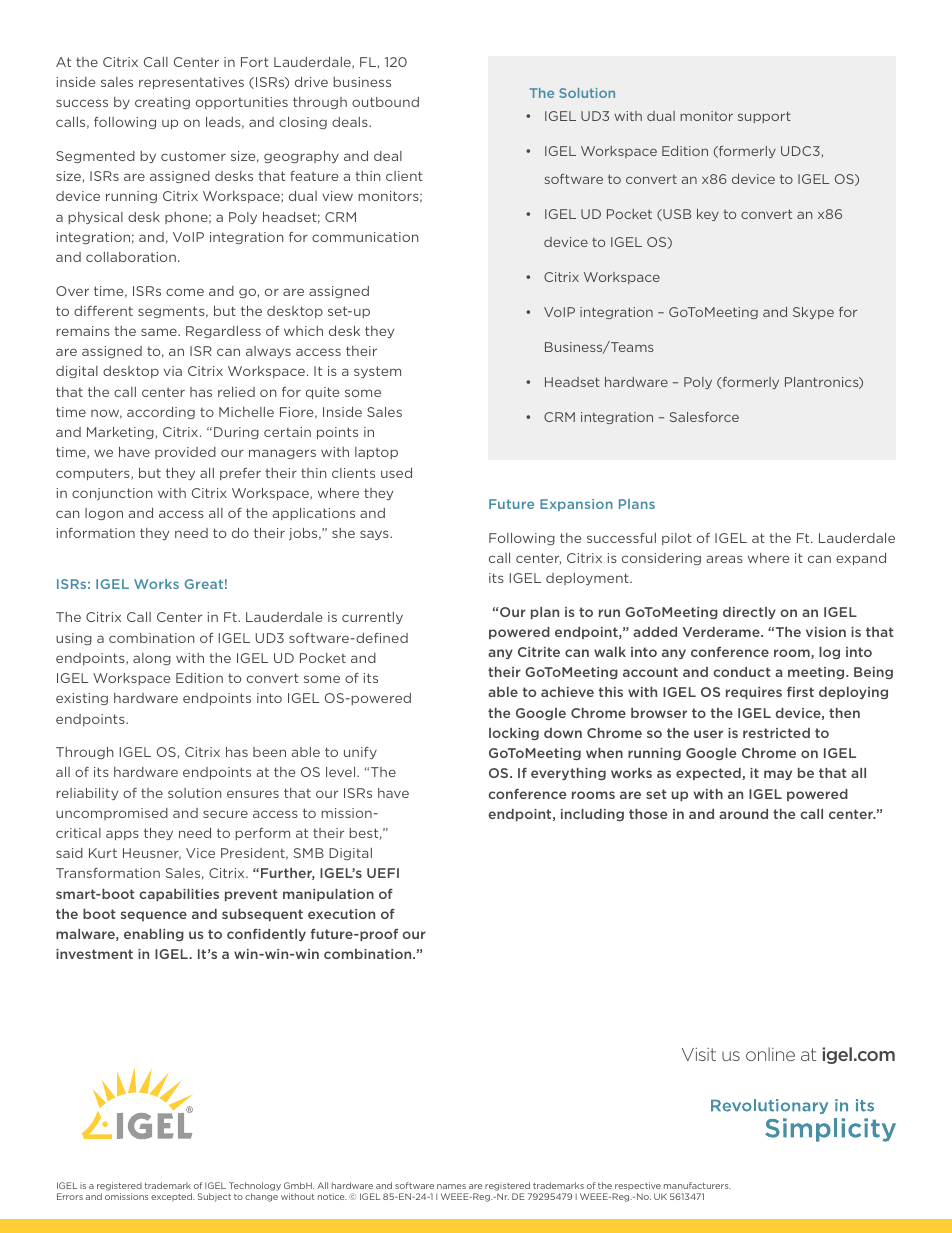 The image size is (952, 1233). I want to click on Skype, so click(813, 313).
